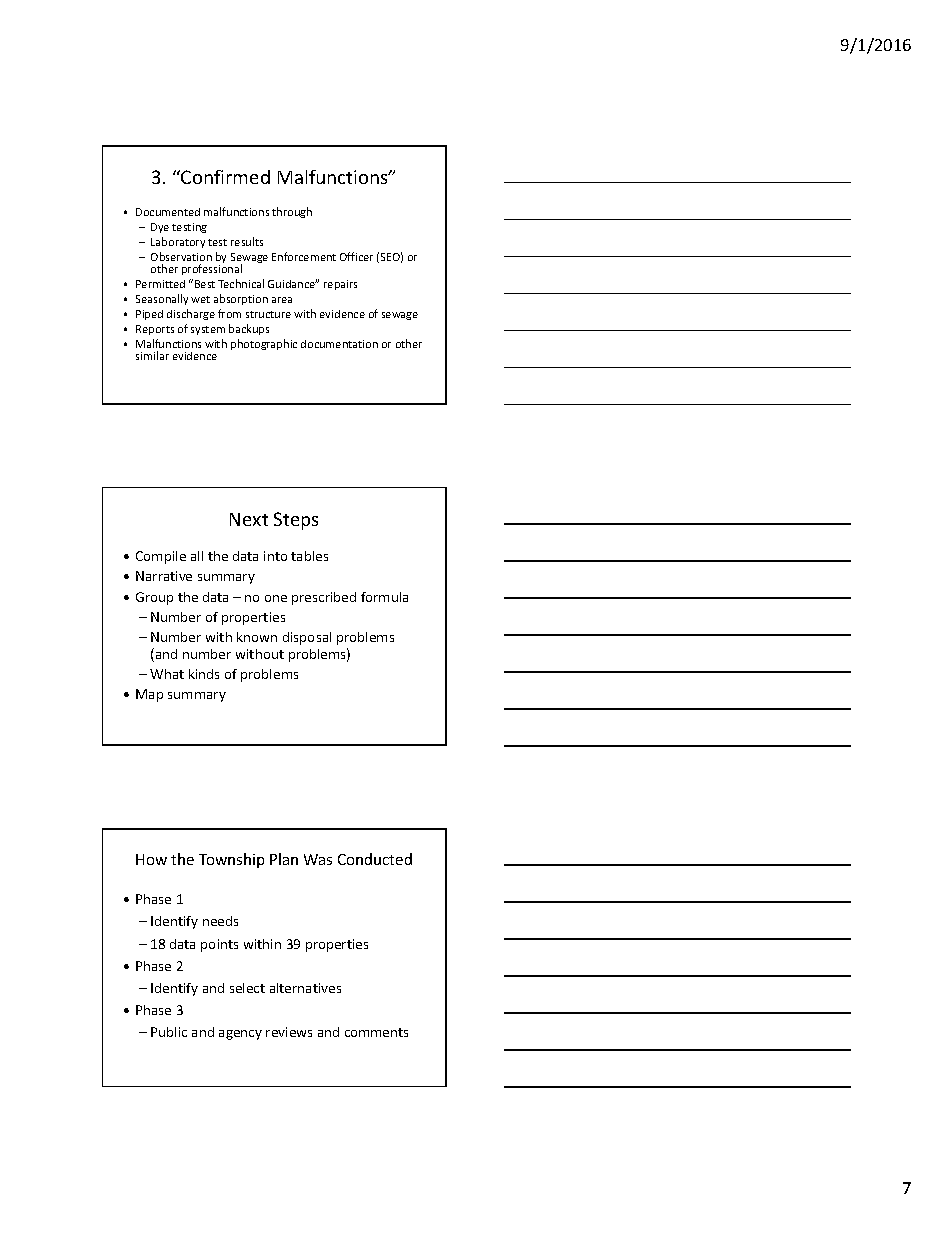  Describe the element at coordinates (292, 212) in the screenshot. I see `through` at that location.
